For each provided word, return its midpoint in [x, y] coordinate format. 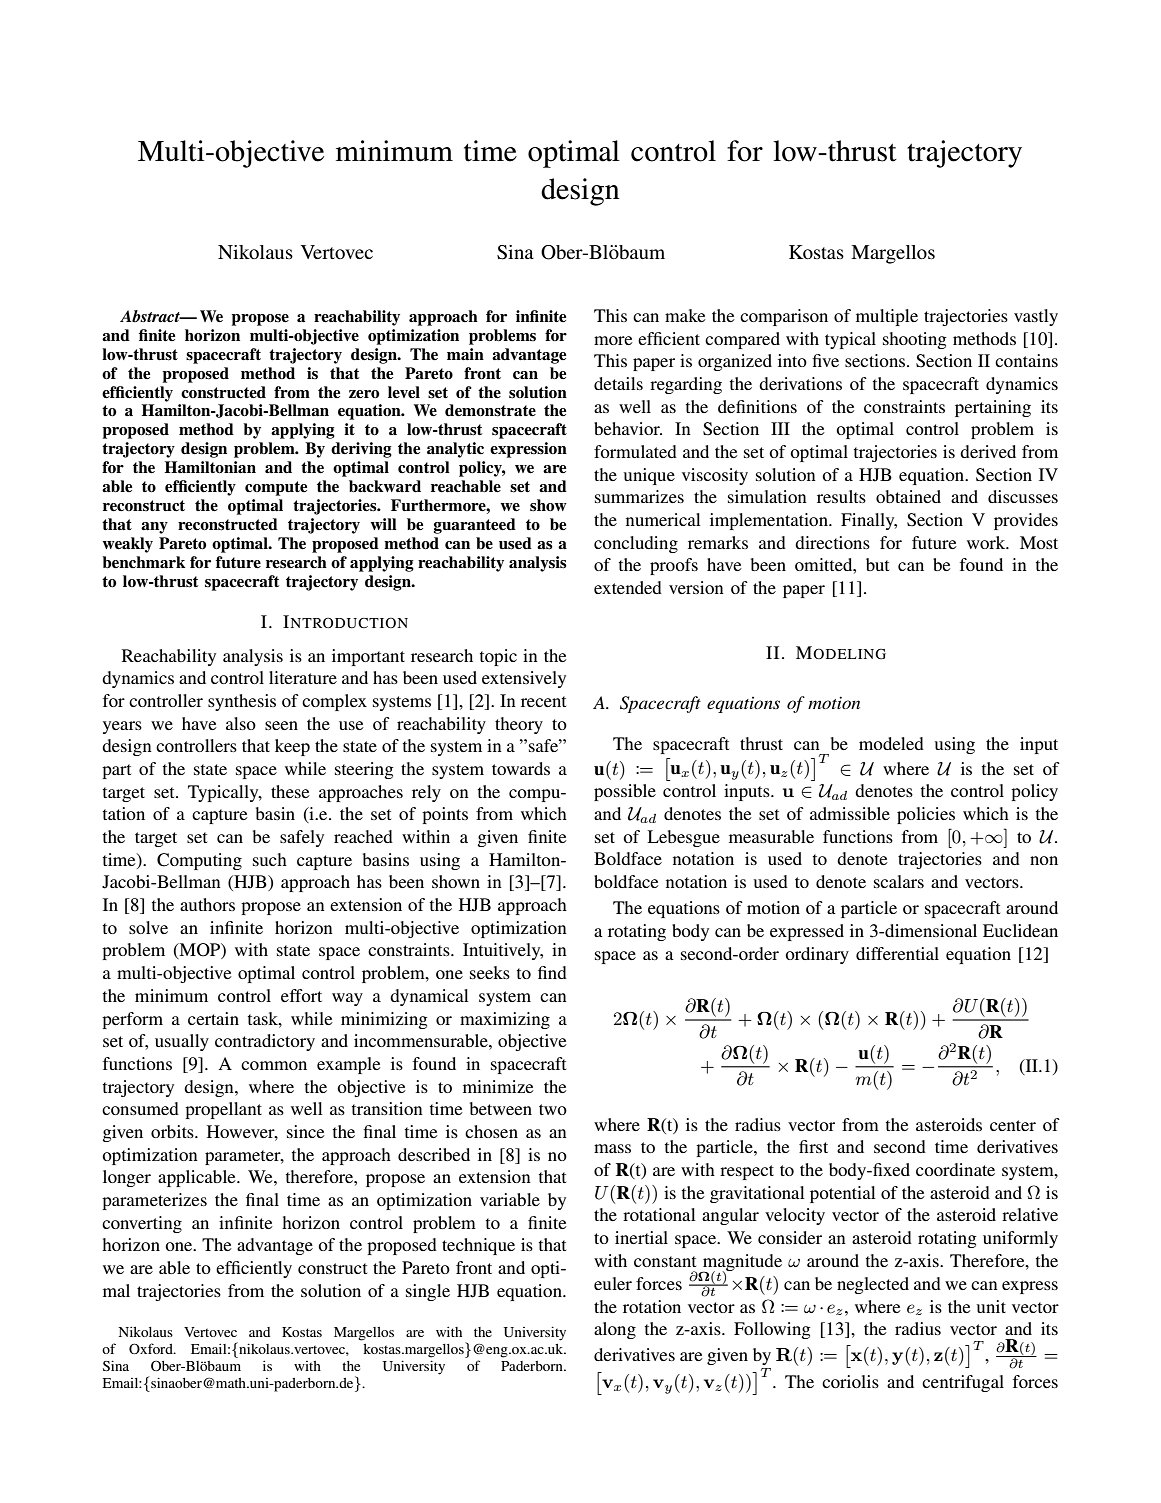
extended [628, 587]
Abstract [151, 316]
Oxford [152, 1348]
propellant [223, 1110]
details [618, 383]
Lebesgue [683, 838]
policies [926, 815]
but [877, 564]
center [1013, 1125]
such [270, 859]
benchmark [143, 562]
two [553, 1109]
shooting [915, 340]
